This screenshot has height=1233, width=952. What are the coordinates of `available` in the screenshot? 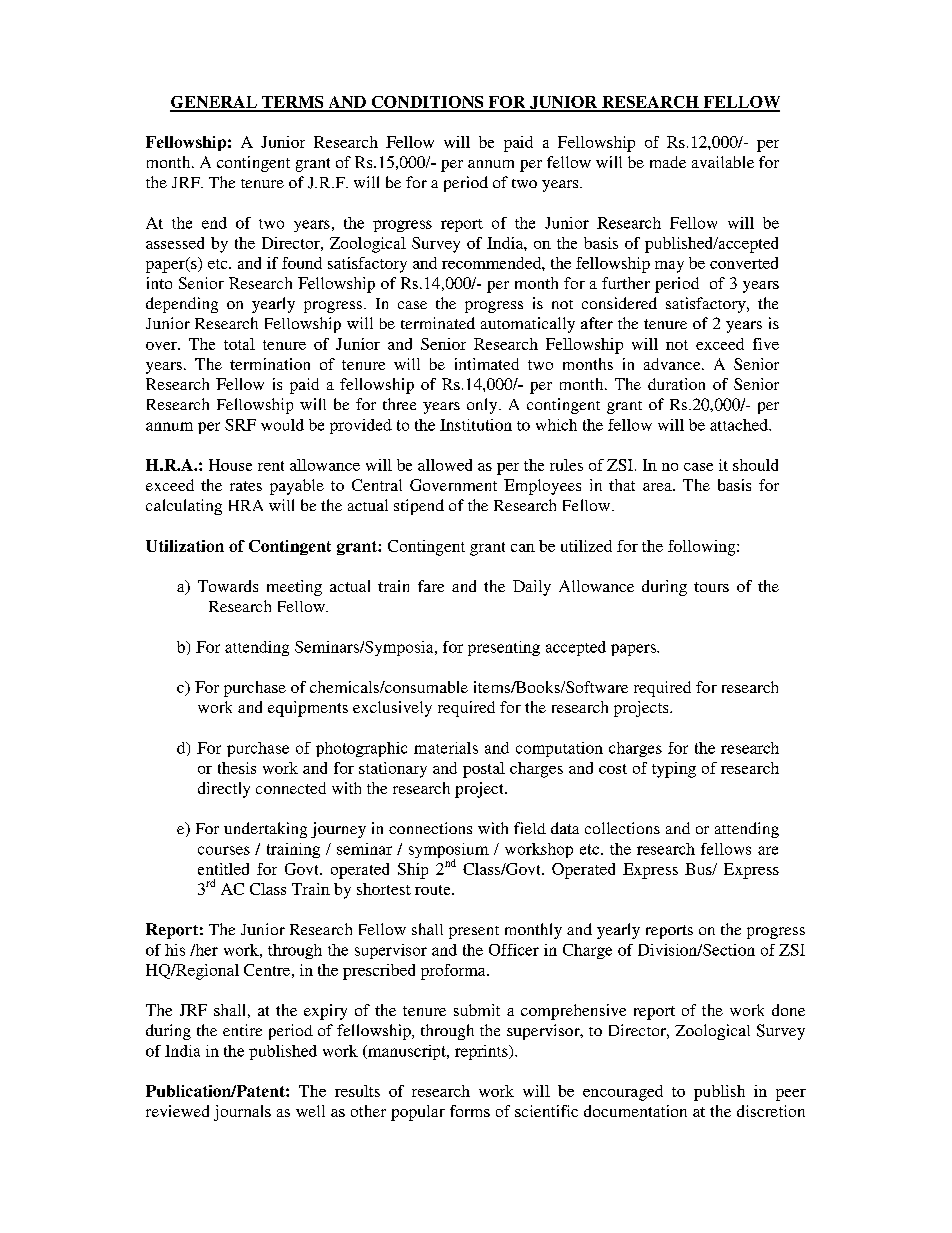 It's located at (723, 162).
